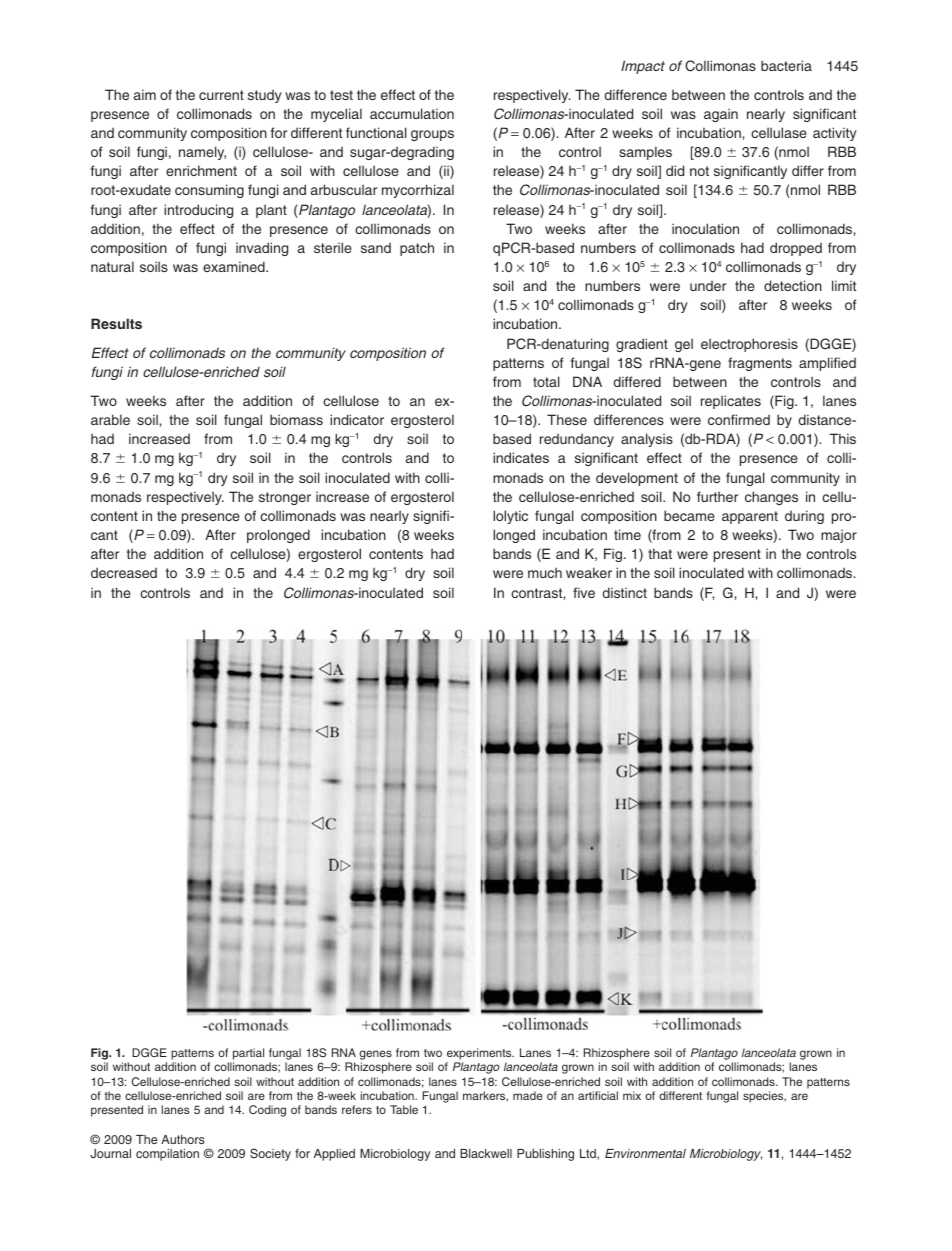 This screenshot has width=952, height=1251. What do you see at coordinates (432, 135) in the screenshot?
I see `groups` at bounding box center [432, 135].
